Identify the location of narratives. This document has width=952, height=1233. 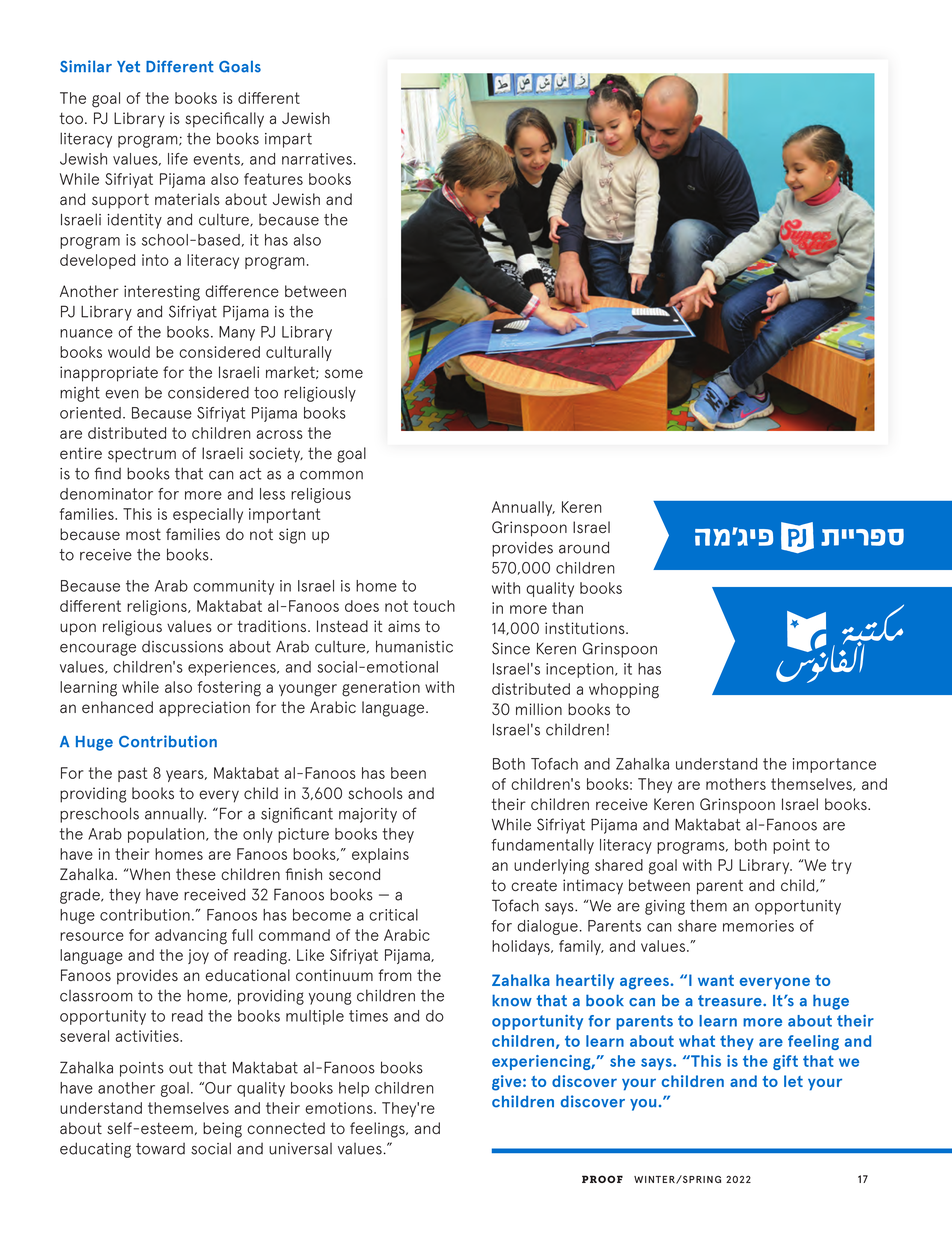
(317, 159).
